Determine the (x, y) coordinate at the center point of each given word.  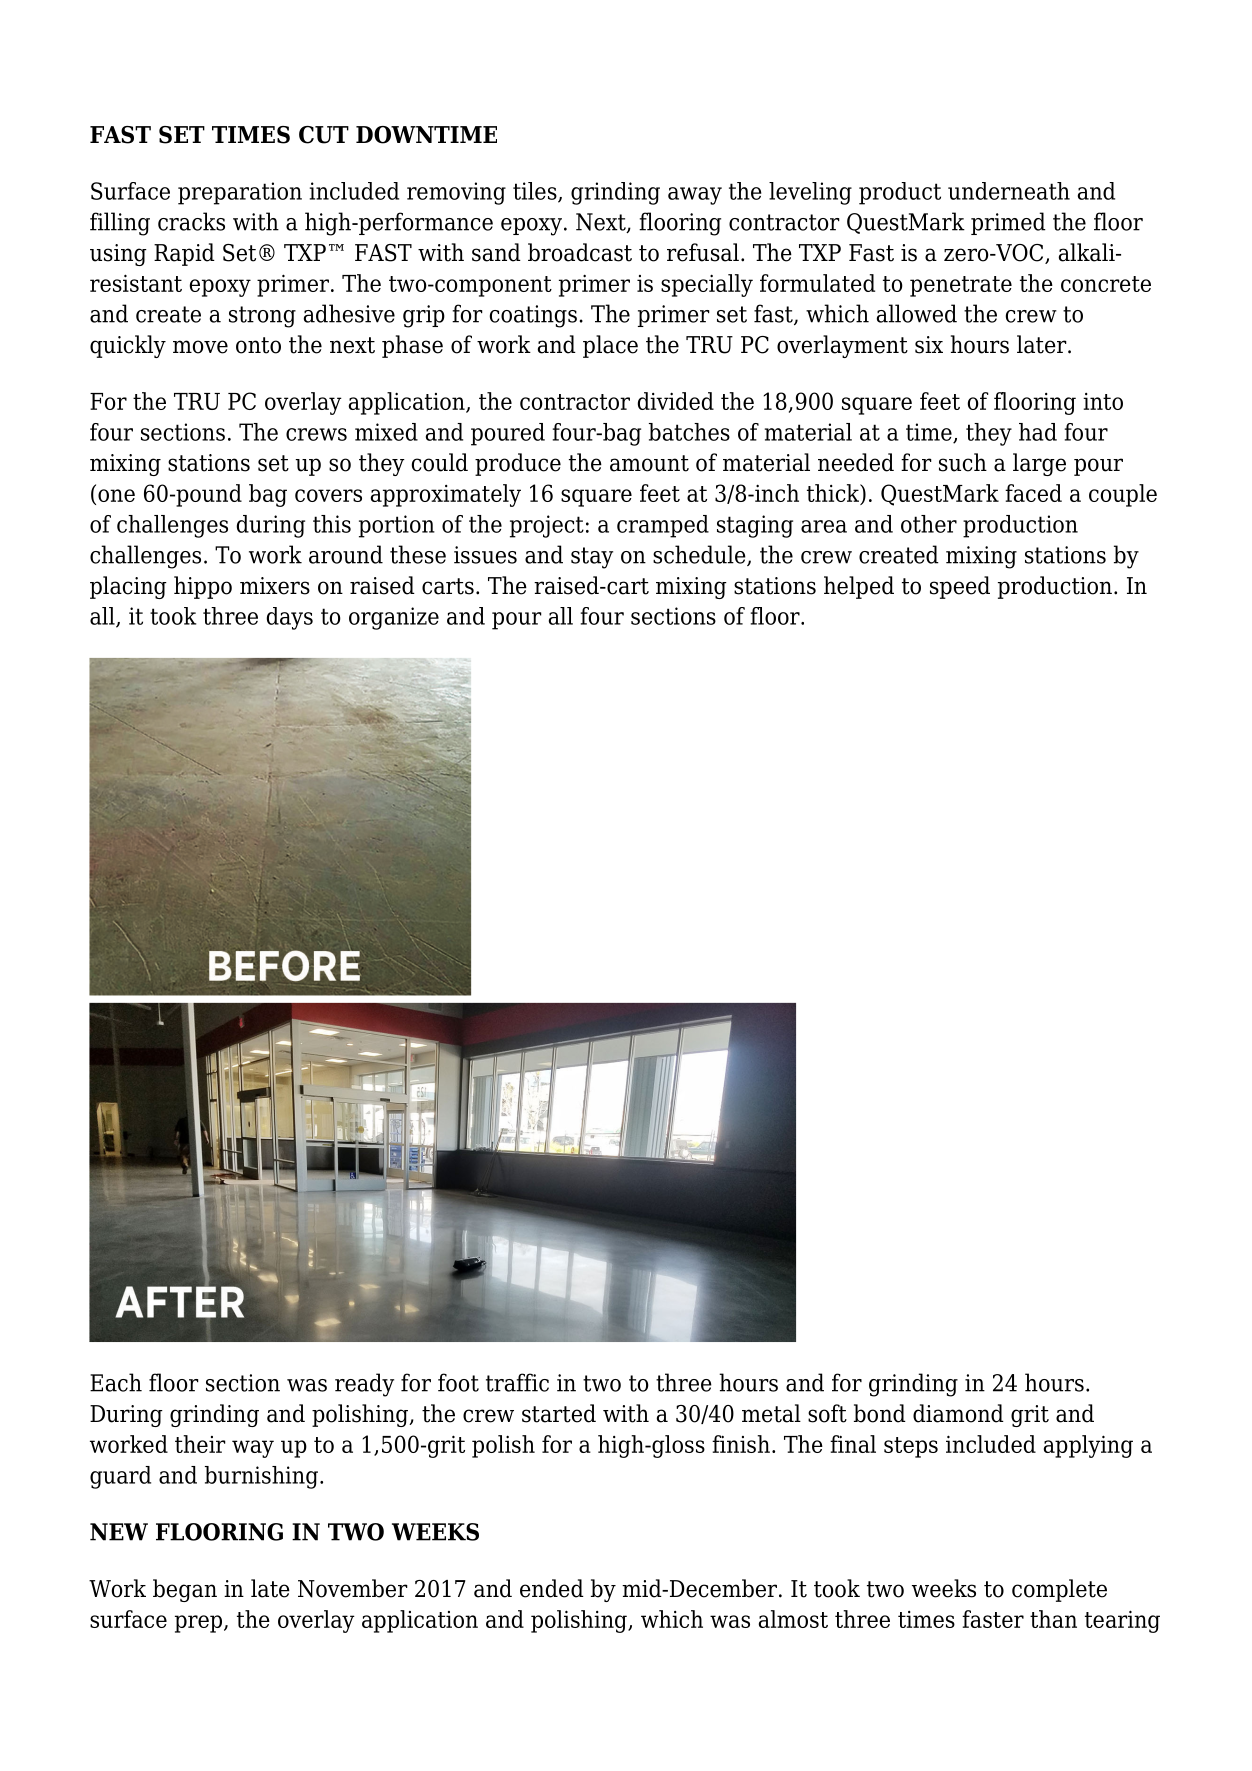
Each (116, 1382)
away (695, 196)
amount (649, 463)
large (1039, 464)
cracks (191, 221)
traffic (517, 1382)
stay (592, 558)
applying (1088, 1446)
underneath (1009, 191)
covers (328, 495)
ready (364, 1385)
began (185, 1590)
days (290, 618)
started (559, 1413)
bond (880, 1413)
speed (960, 587)
